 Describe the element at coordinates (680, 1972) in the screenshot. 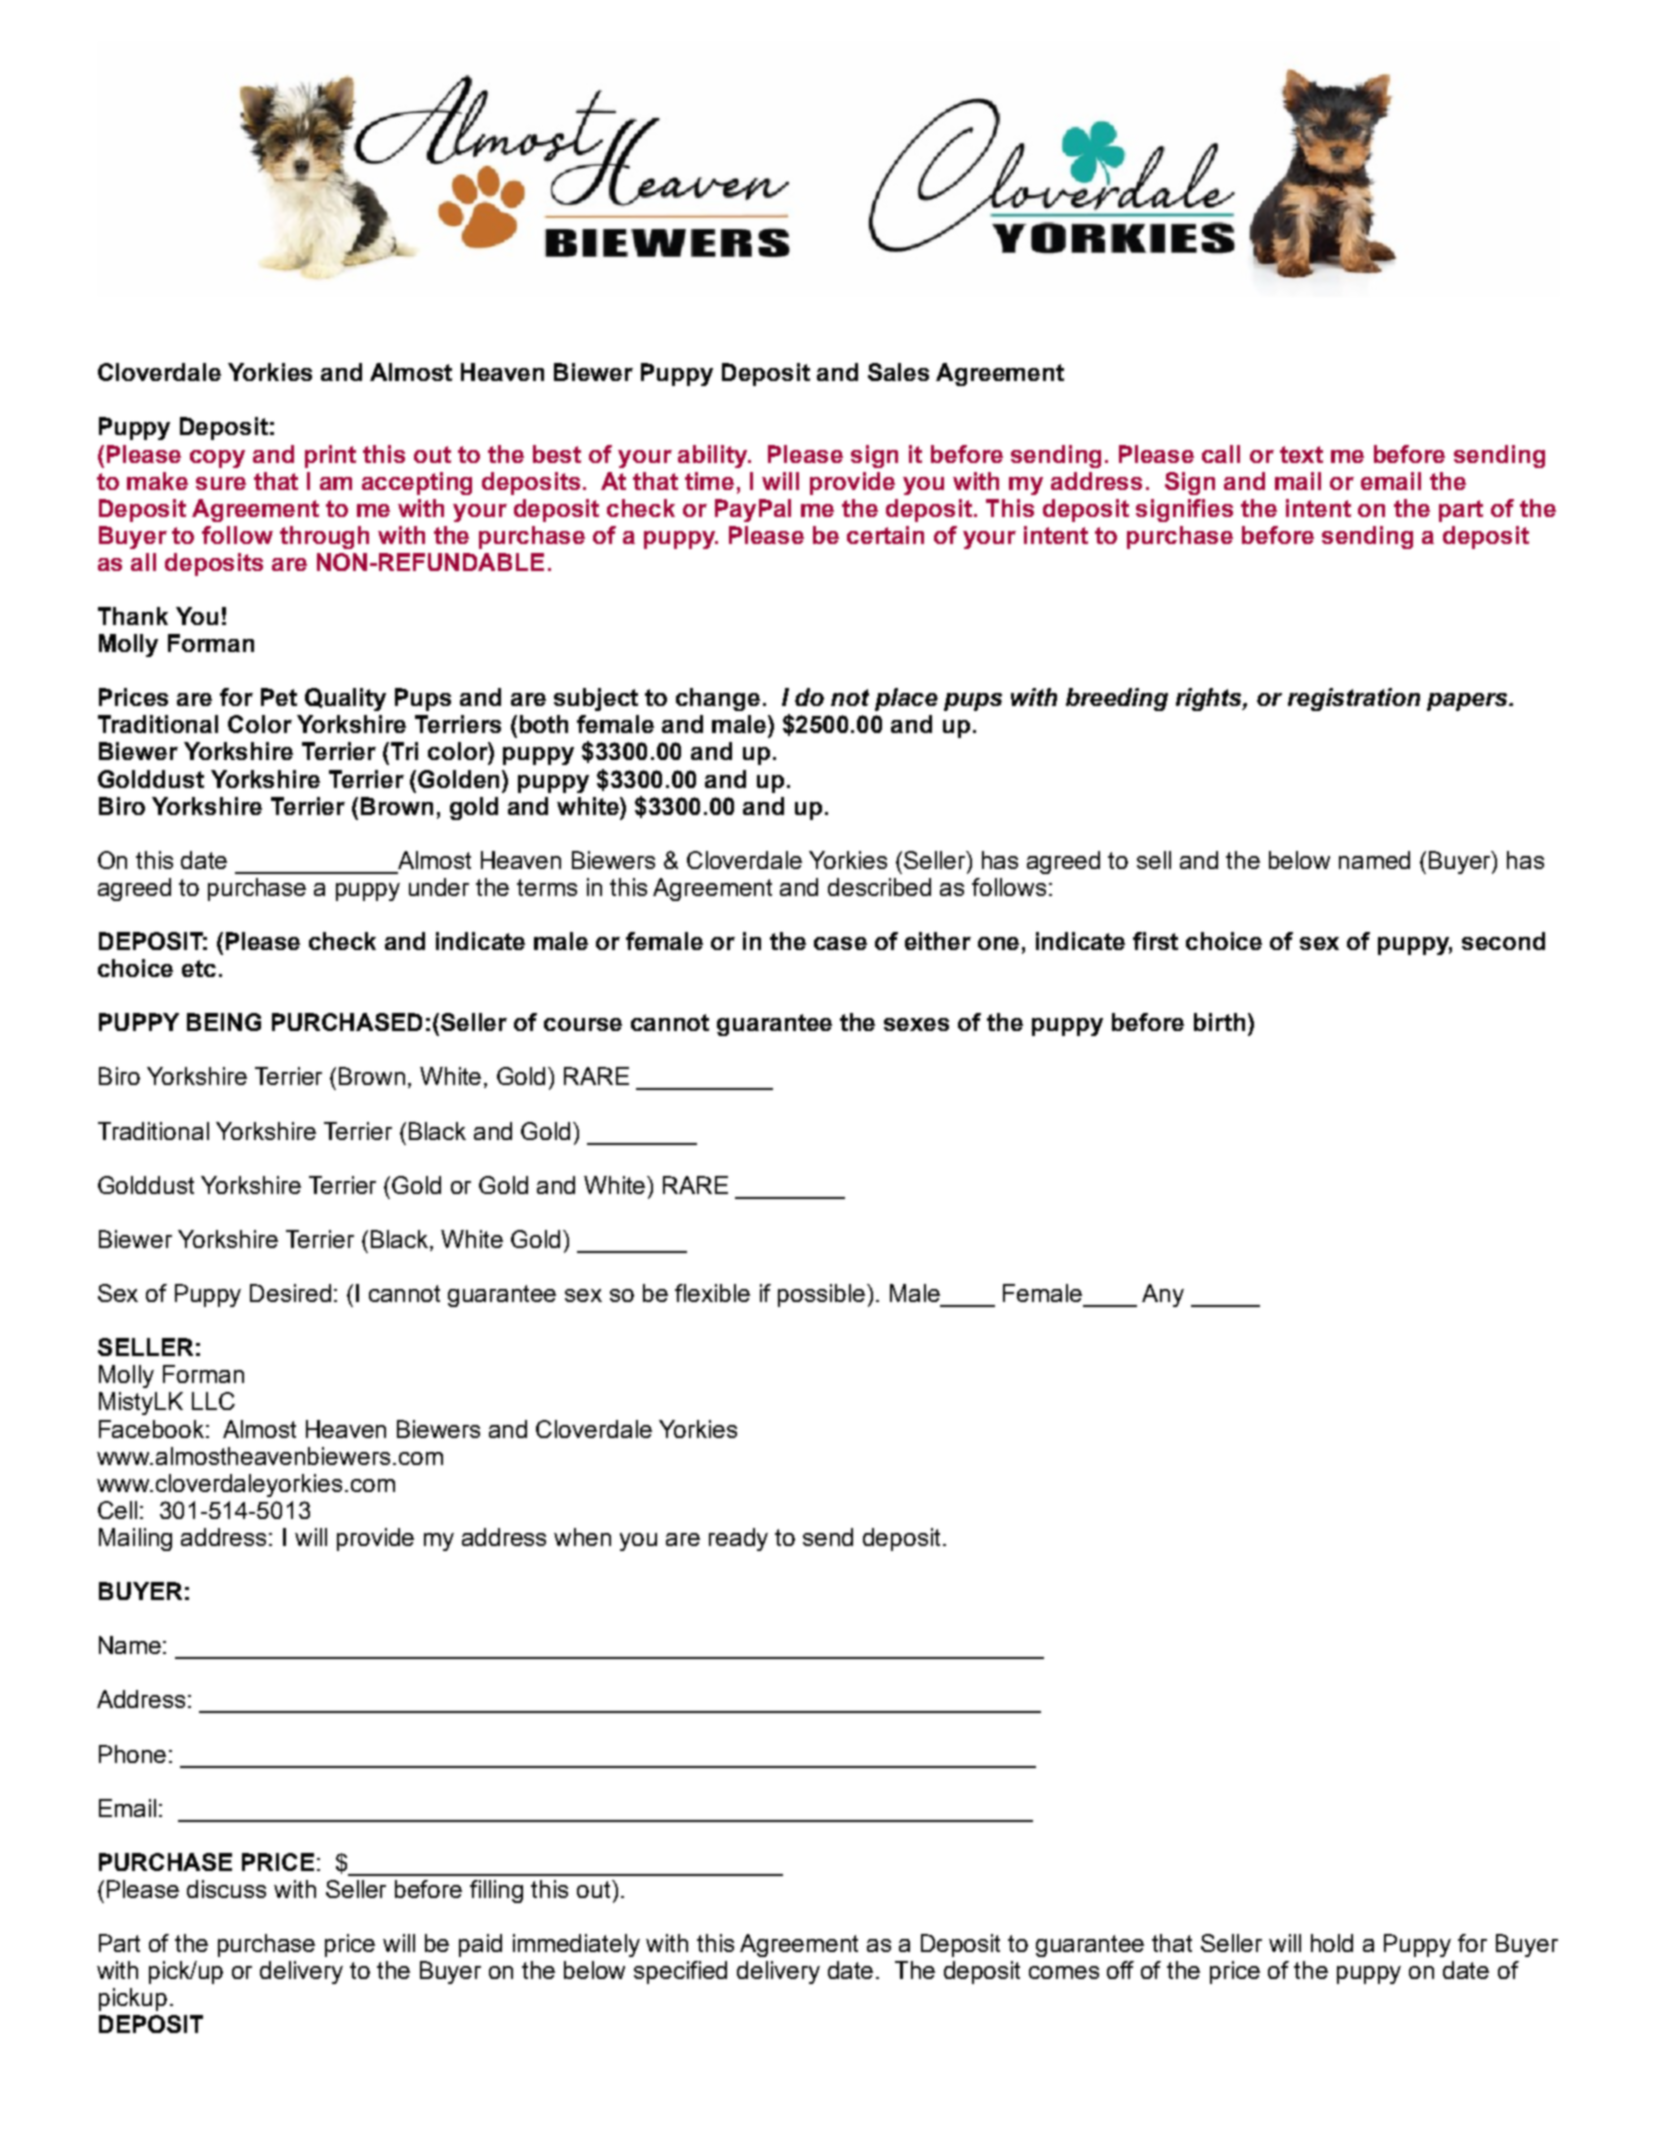

I see `specified` at that location.
